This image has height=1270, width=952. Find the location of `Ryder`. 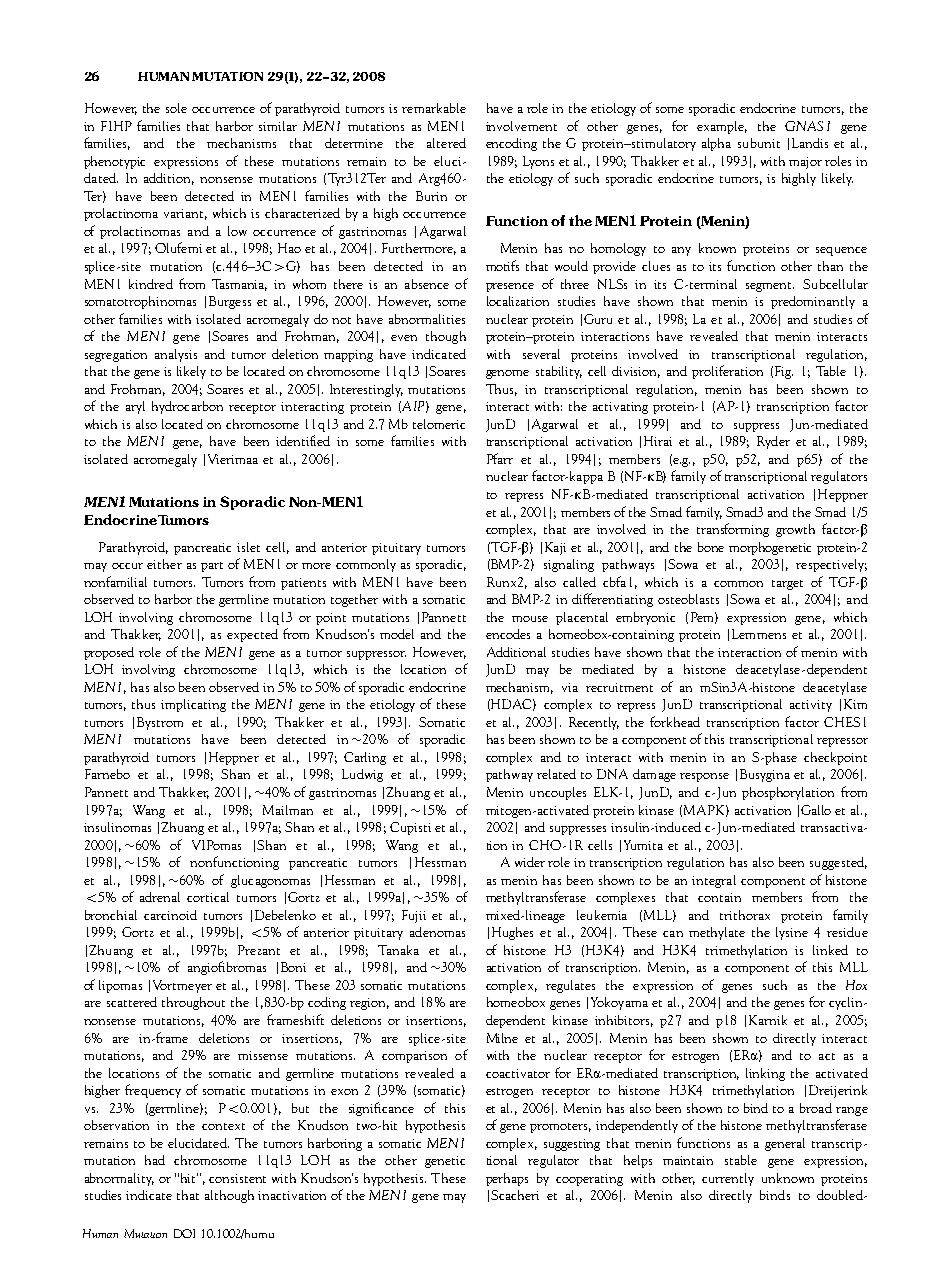

Ryder is located at coordinates (773, 442).
